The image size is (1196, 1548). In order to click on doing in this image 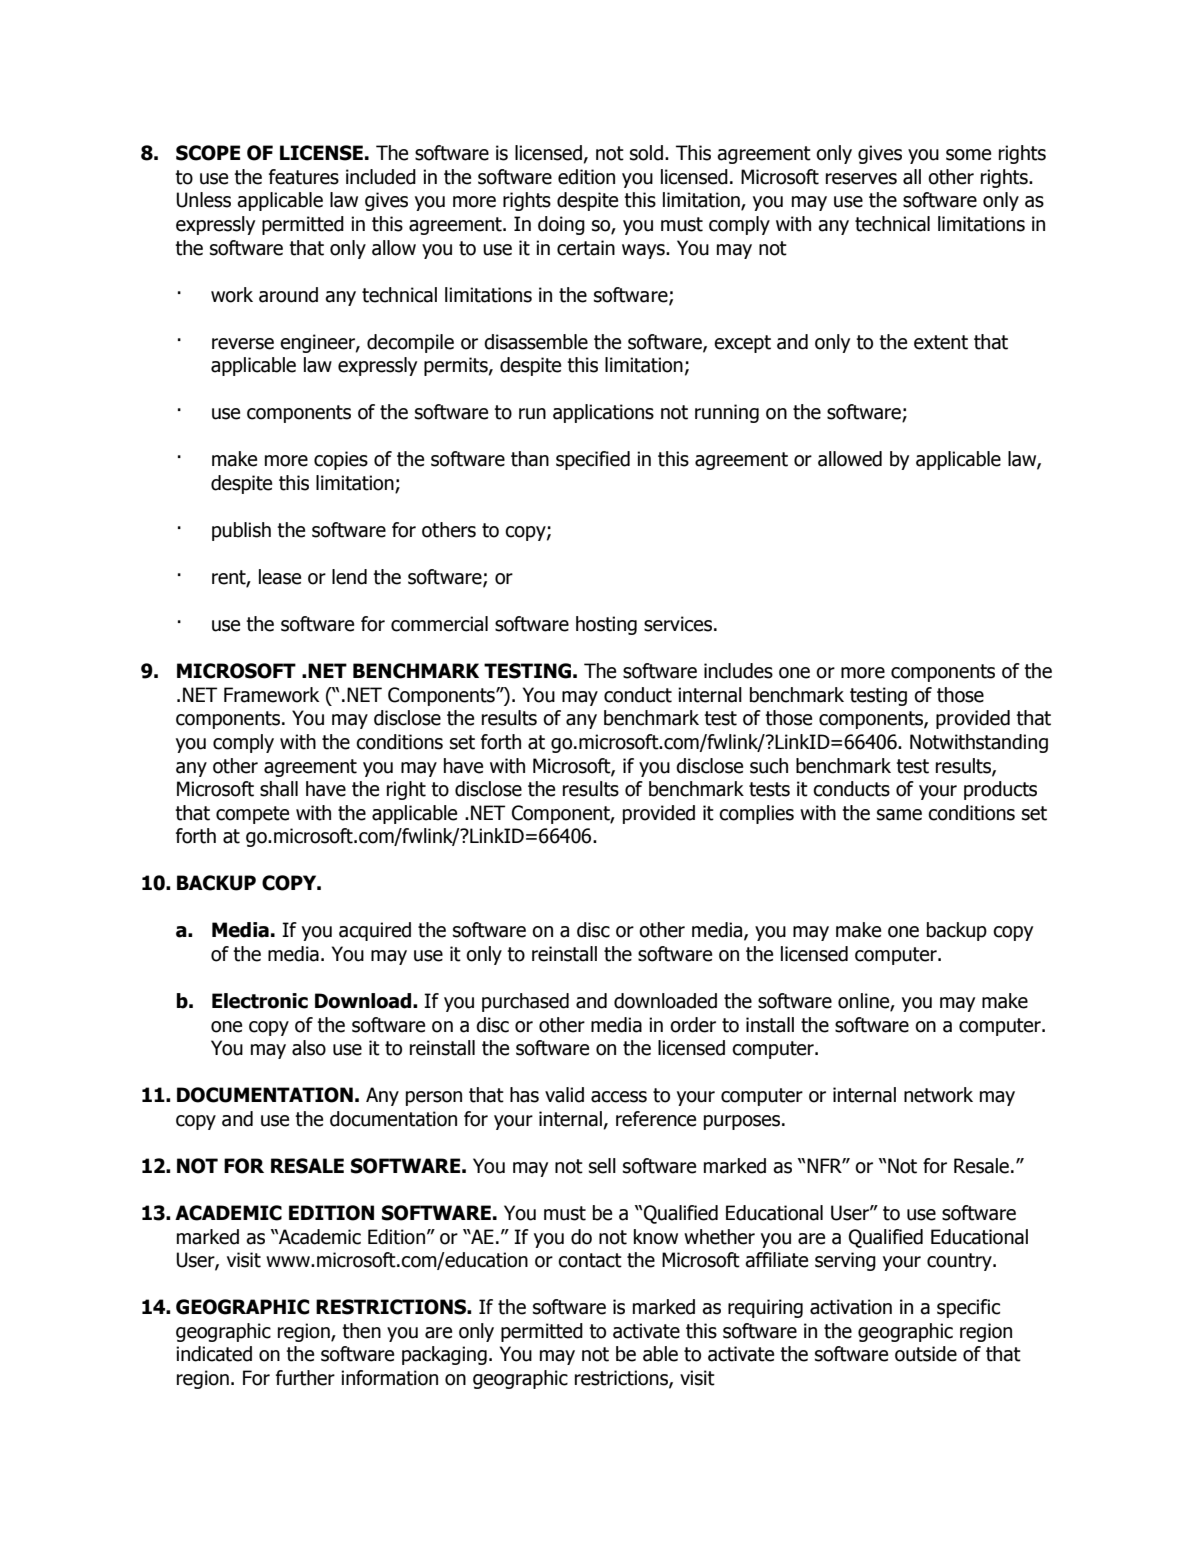, I will do `click(561, 225)`.
